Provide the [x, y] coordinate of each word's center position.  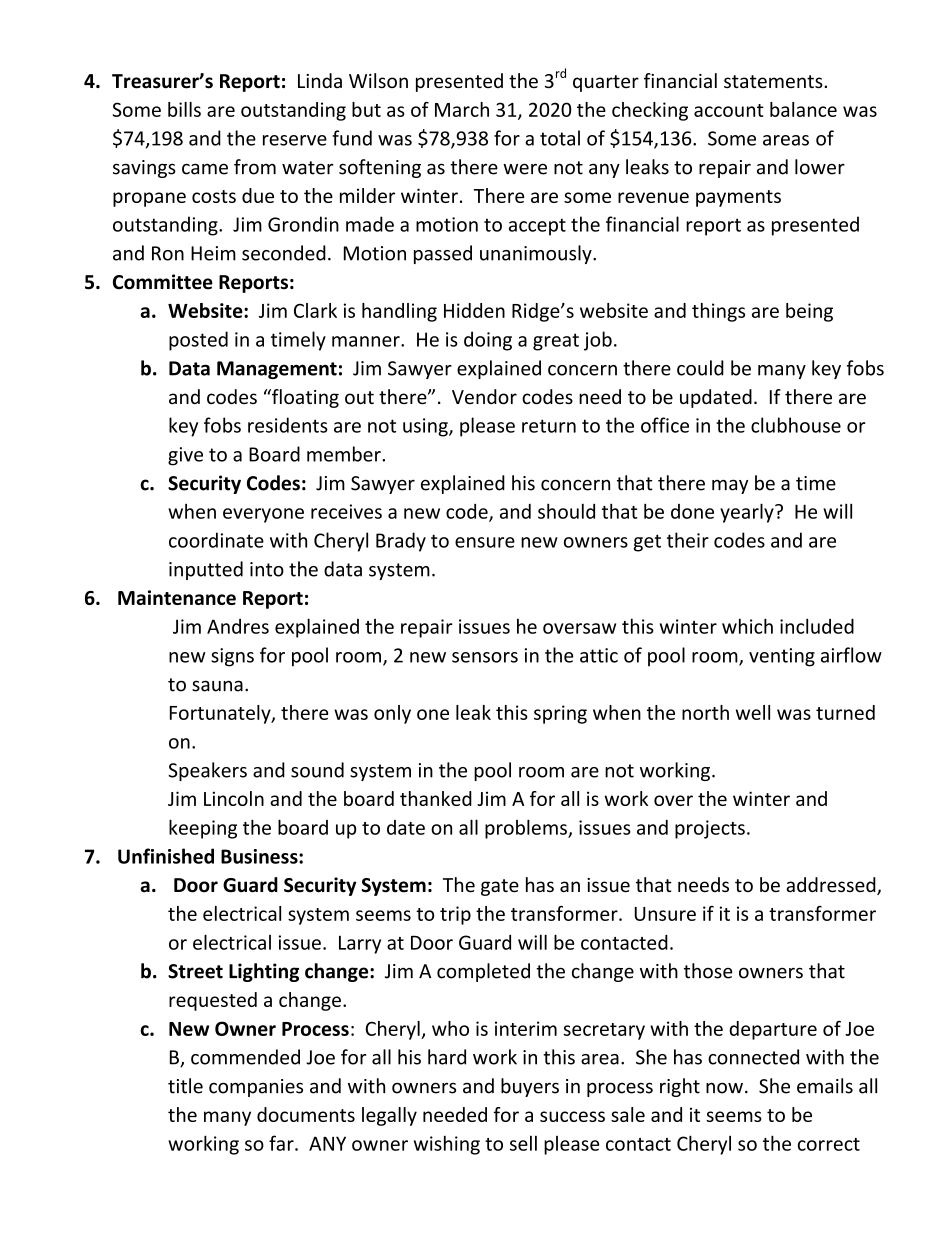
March [462, 109]
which [747, 626]
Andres [238, 626]
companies [256, 1088]
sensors [485, 657]
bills [184, 109]
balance [803, 109]
